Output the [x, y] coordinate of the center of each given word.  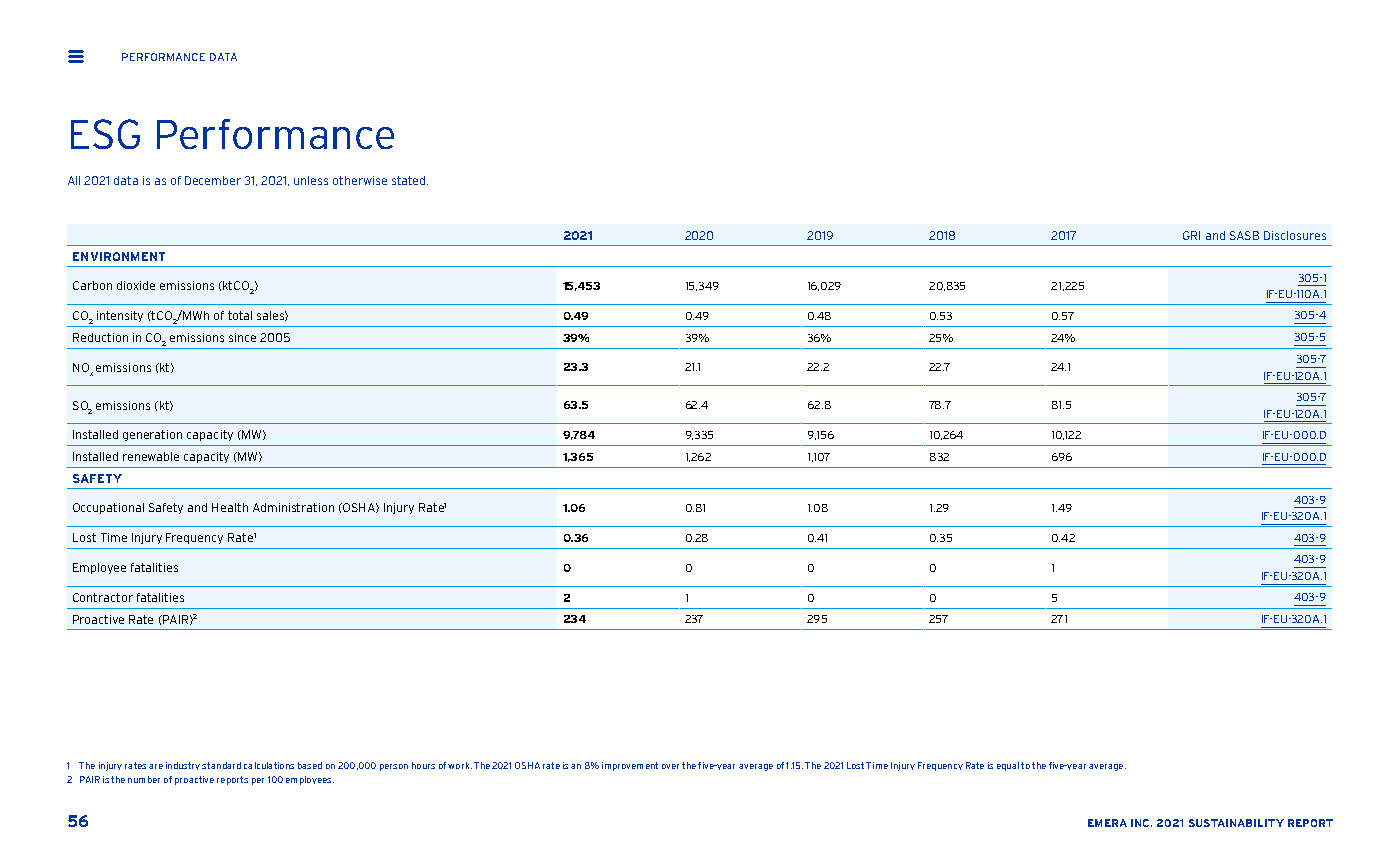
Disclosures [1295, 235]
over [670, 766]
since [242, 337]
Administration [293, 507]
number [144, 779]
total [240, 315]
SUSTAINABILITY [1236, 823]
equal [1008, 766]
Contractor [103, 597]
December [213, 180]
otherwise [360, 180]
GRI [1191, 235]
